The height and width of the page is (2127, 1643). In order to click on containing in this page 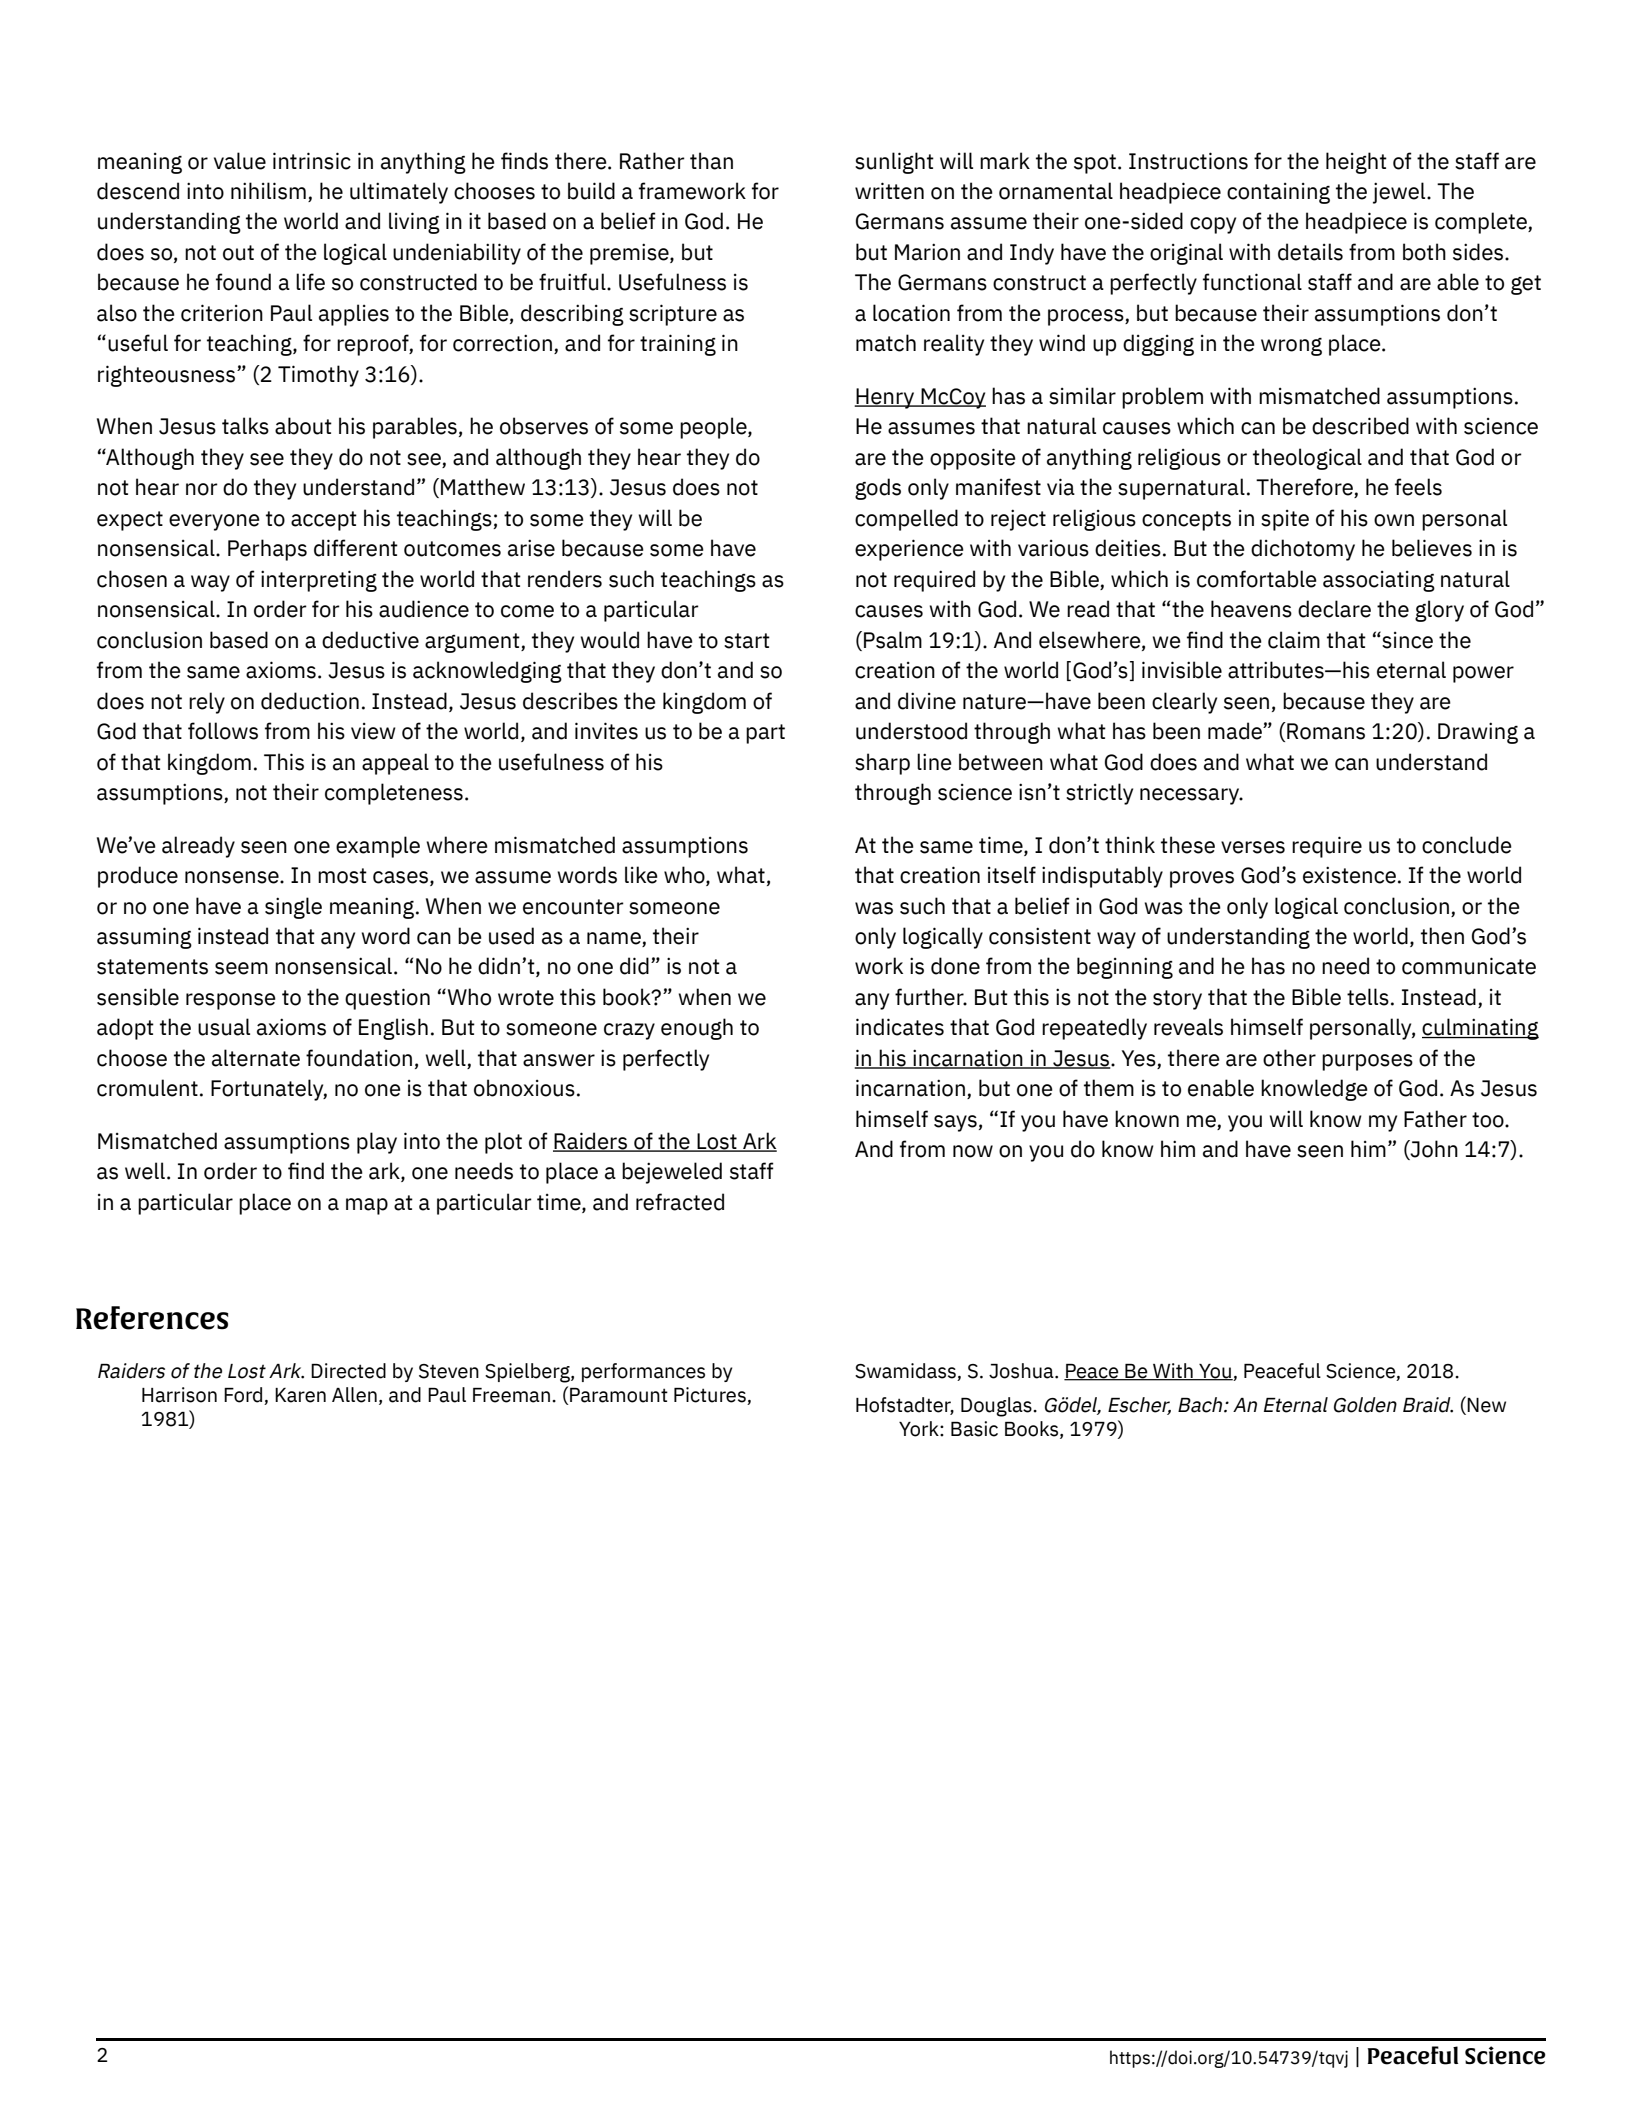, I will do `click(1278, 193)`.
